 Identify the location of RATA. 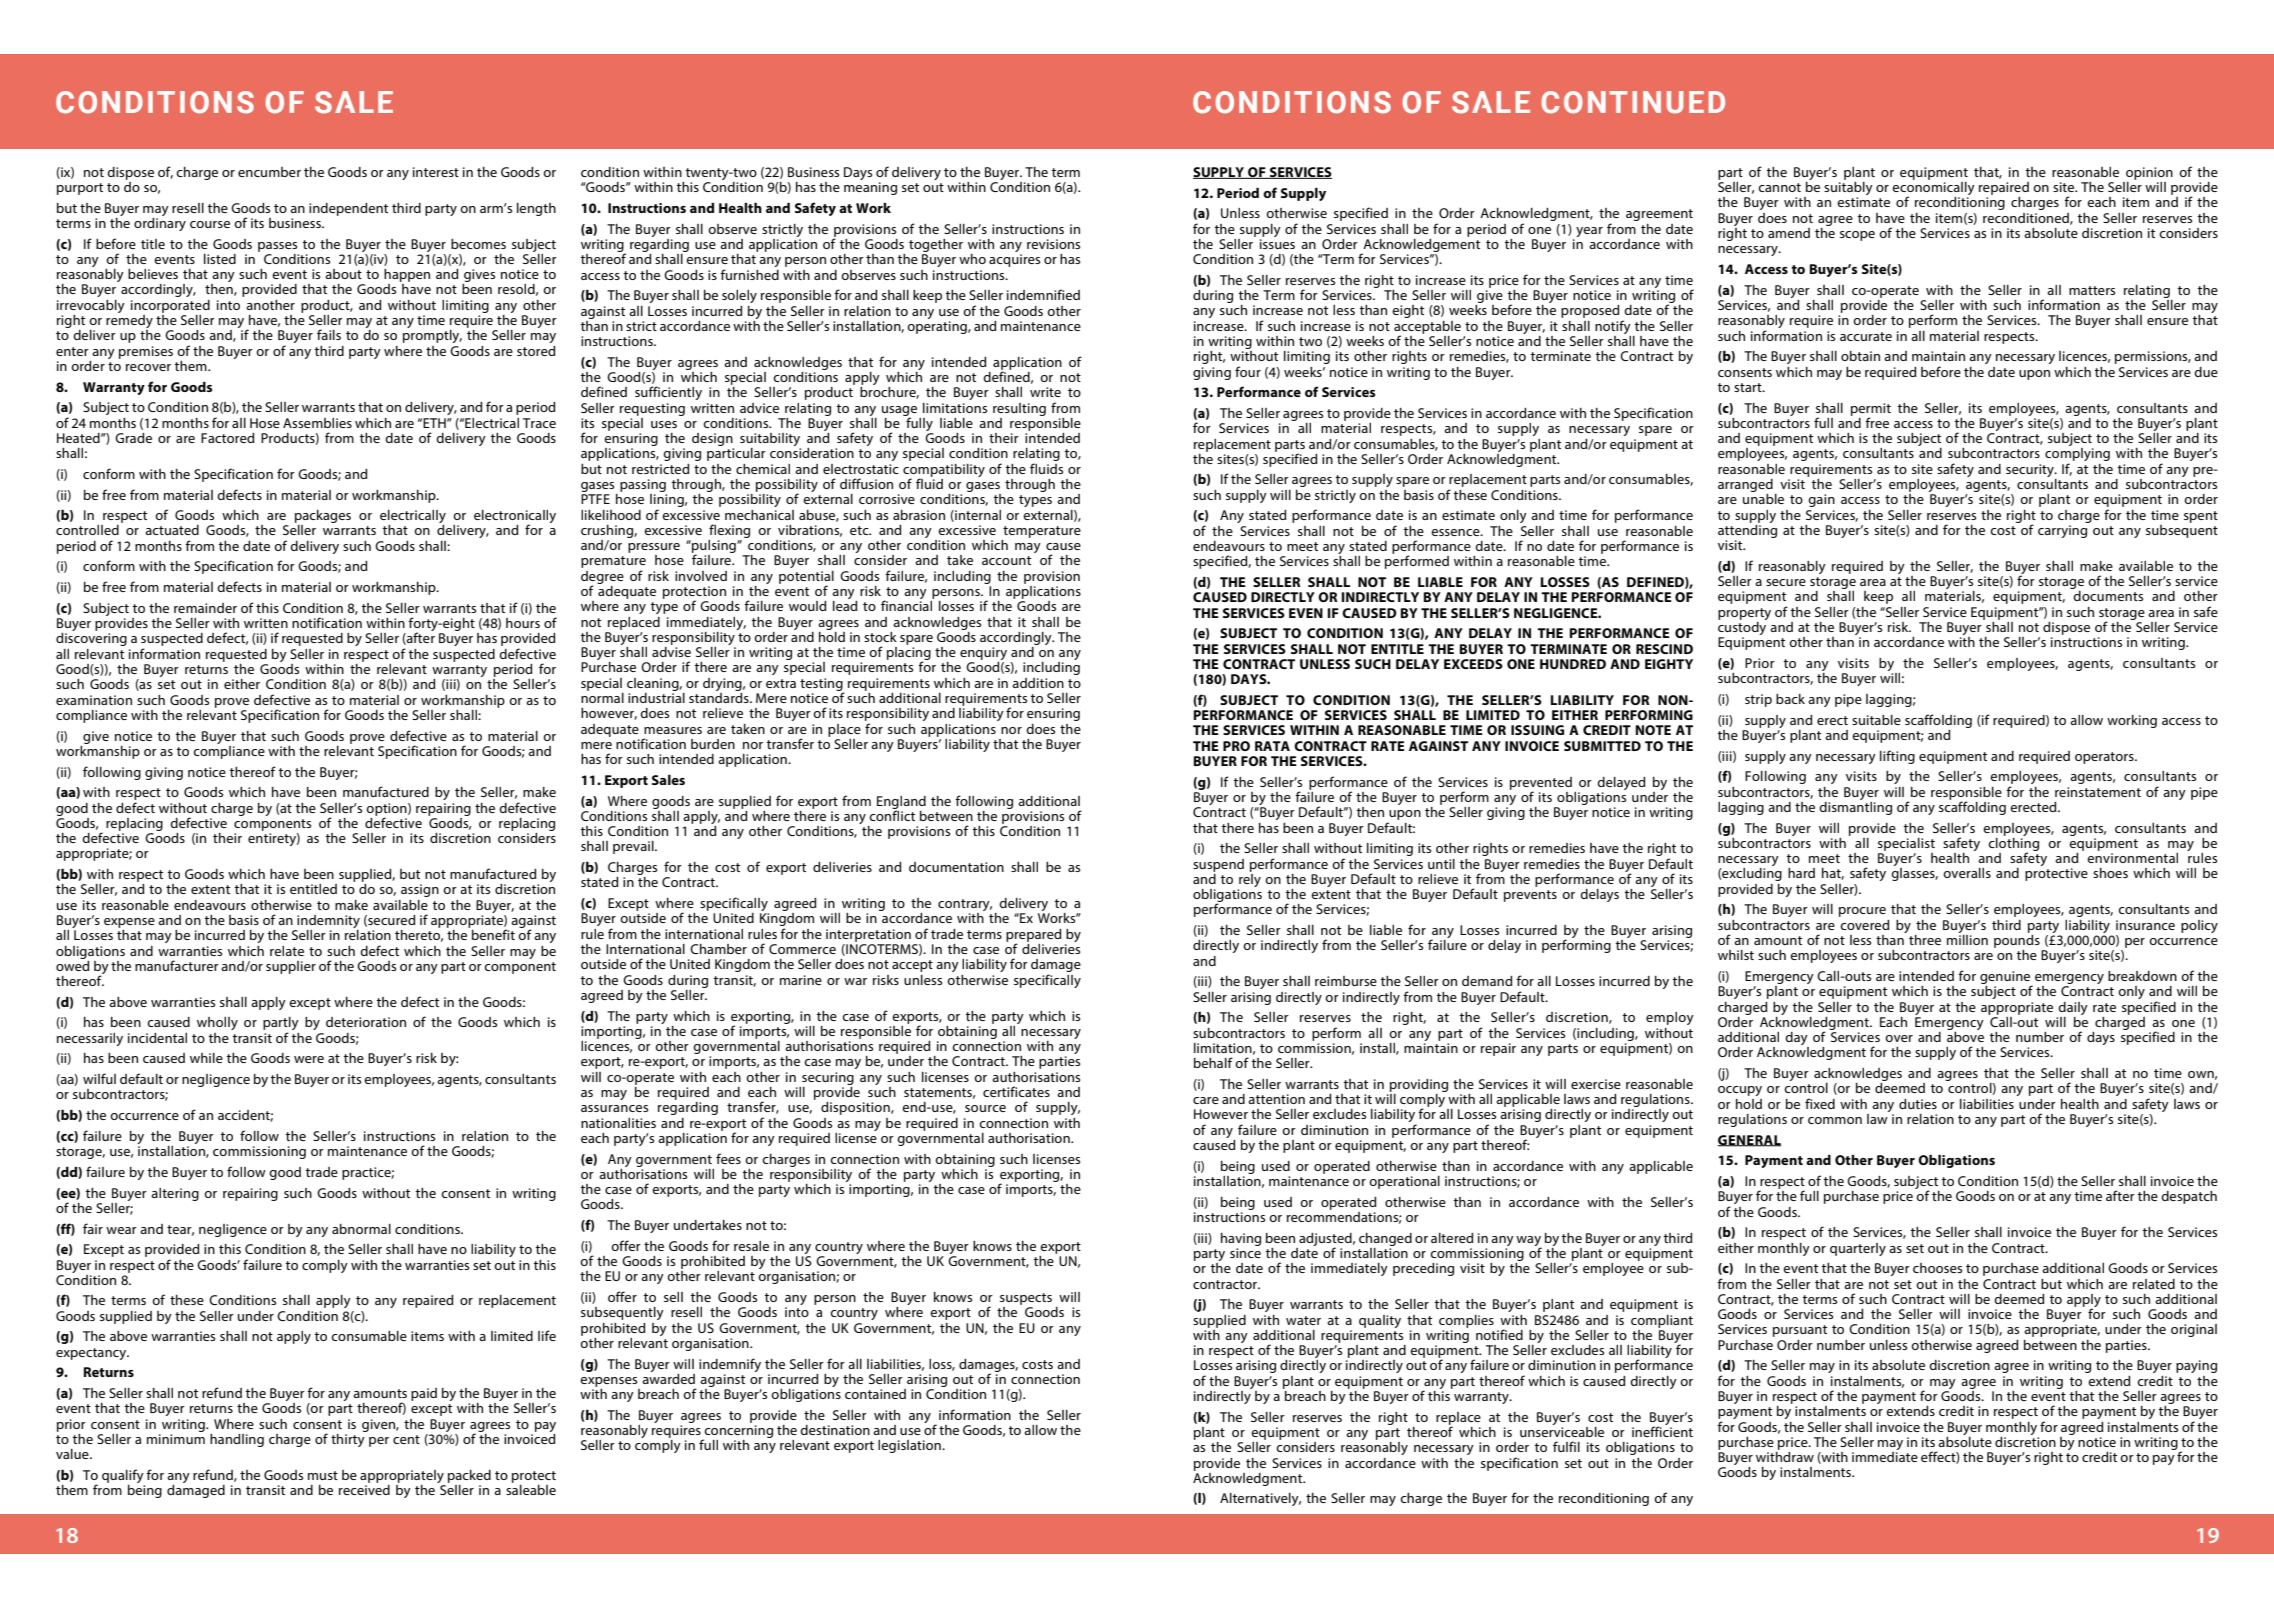
(1272, 746).
